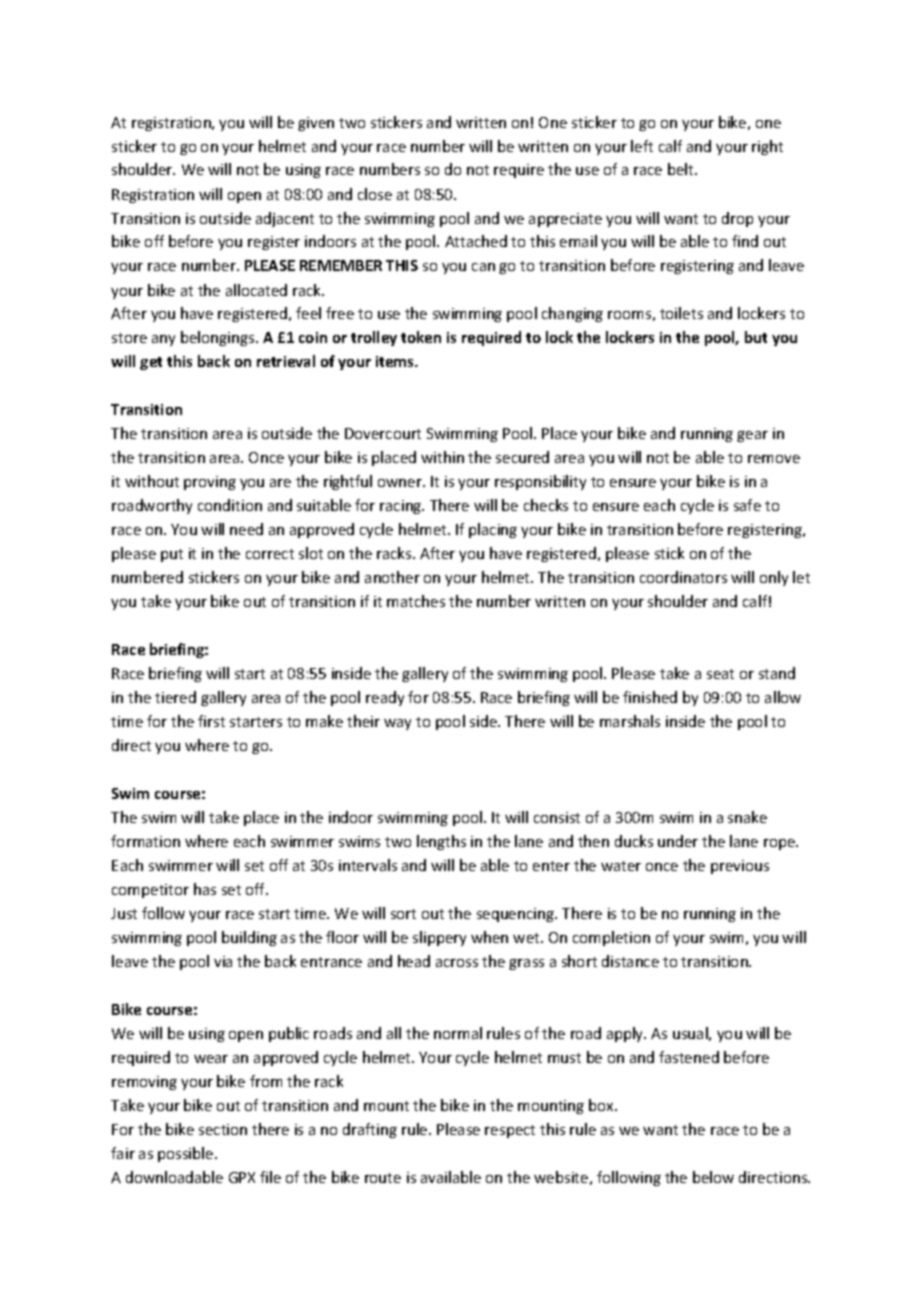  I want to click on respect, so click(510, 1131).
